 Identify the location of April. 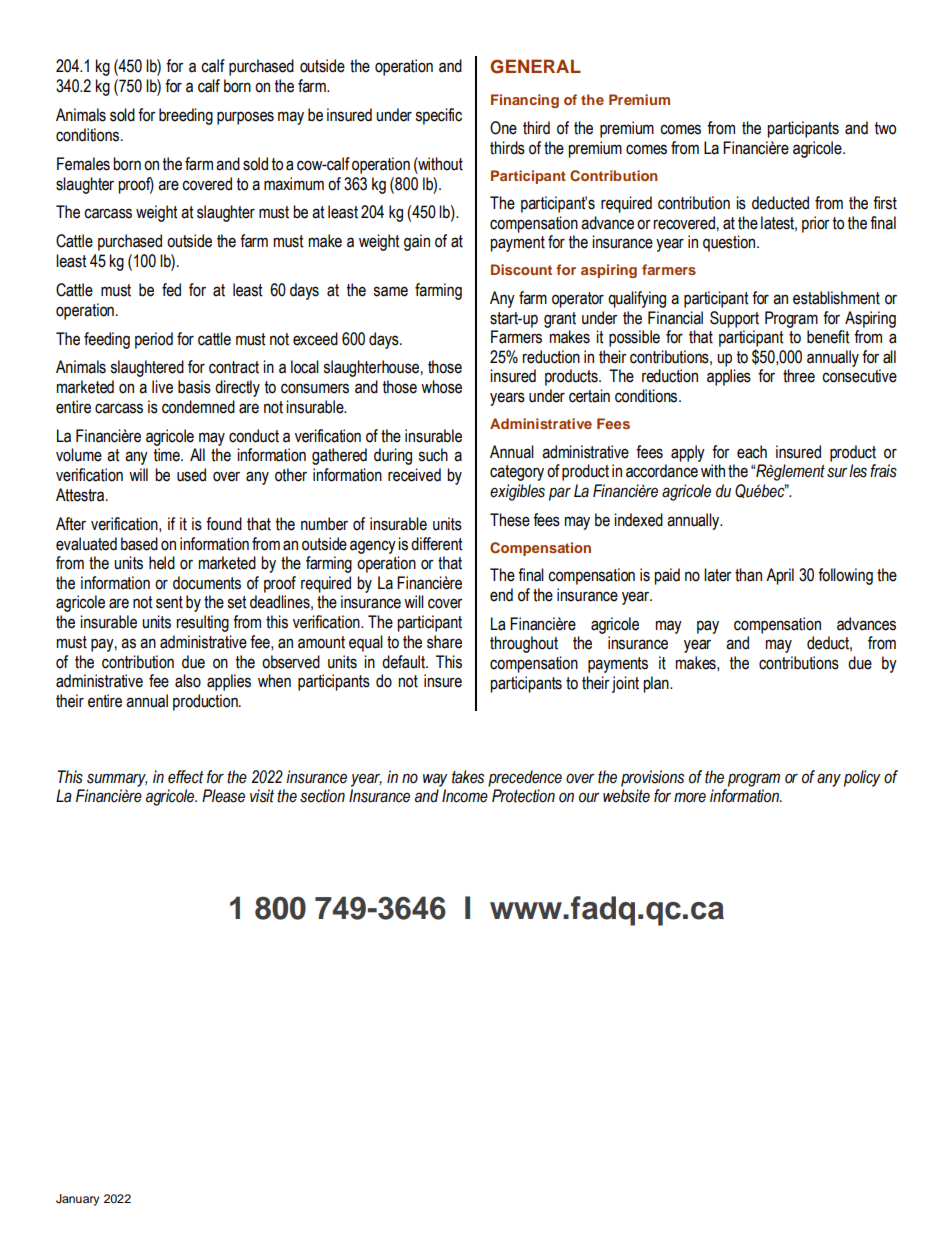
(780, 576).
